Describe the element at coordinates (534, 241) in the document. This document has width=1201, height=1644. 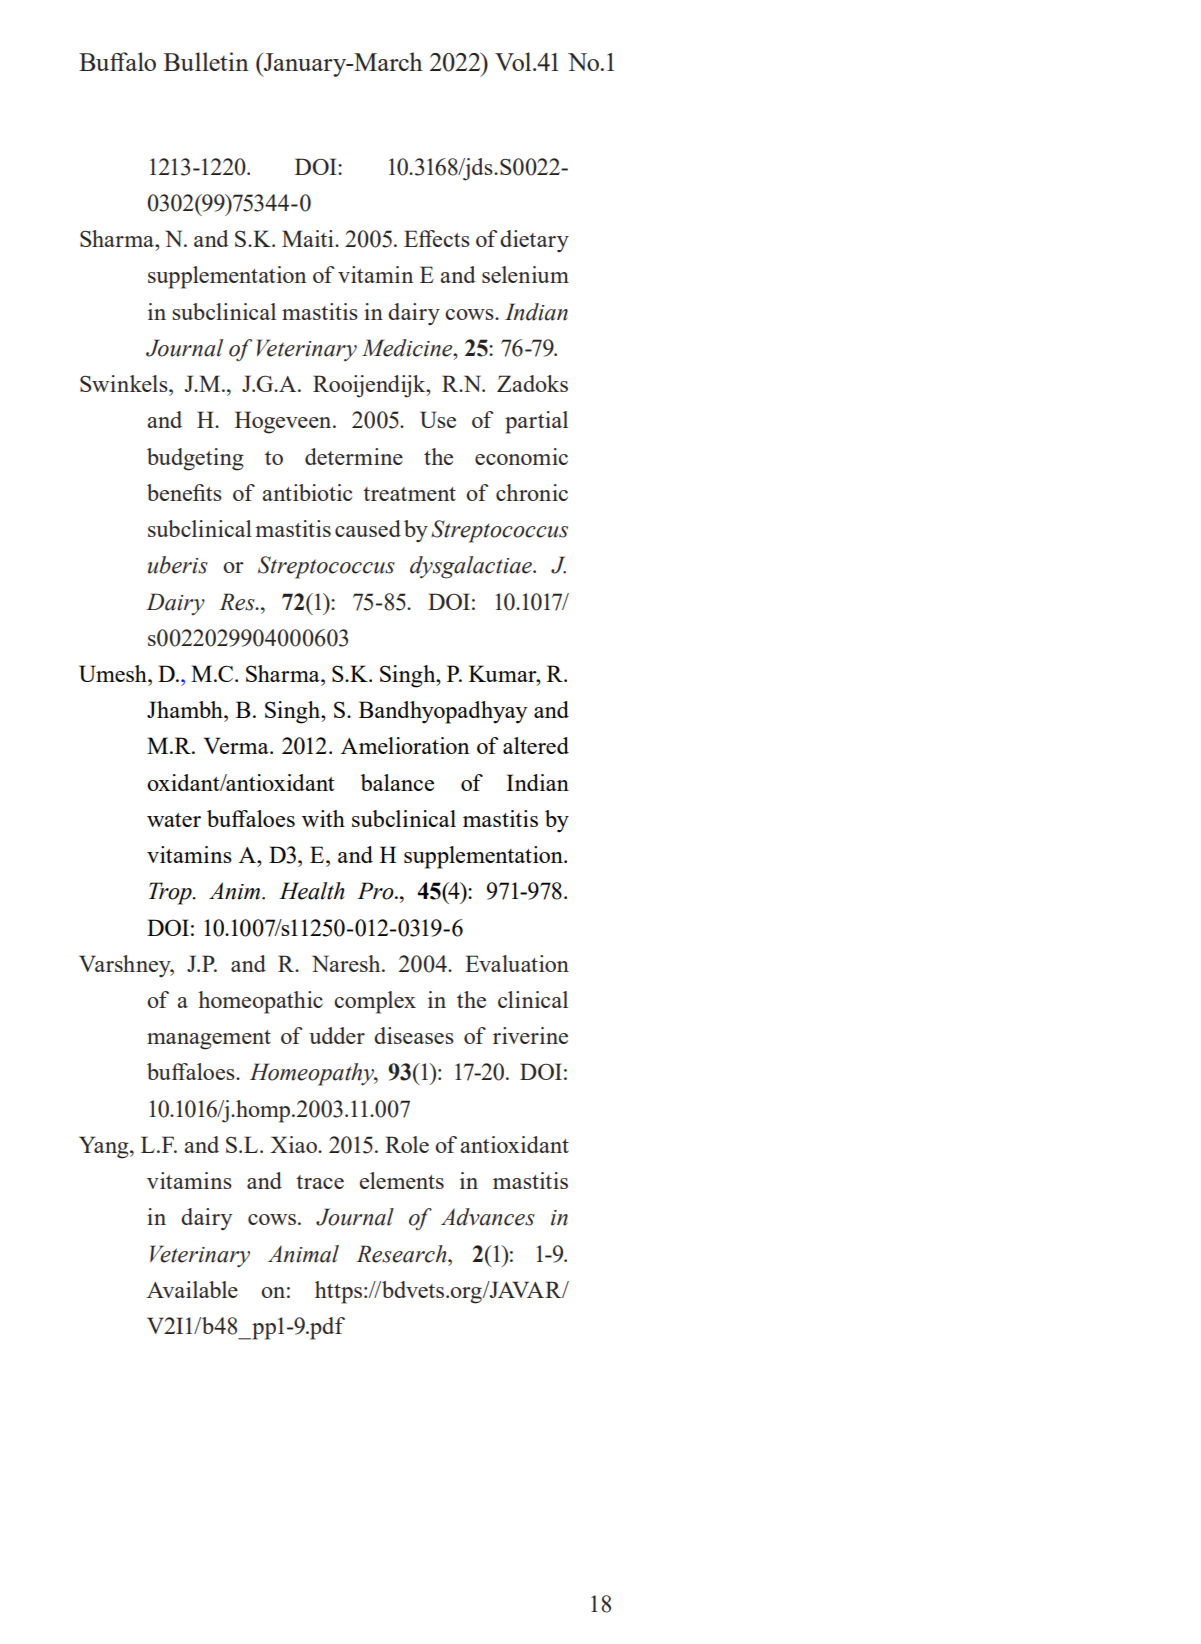
I see `dietary` at that location.
